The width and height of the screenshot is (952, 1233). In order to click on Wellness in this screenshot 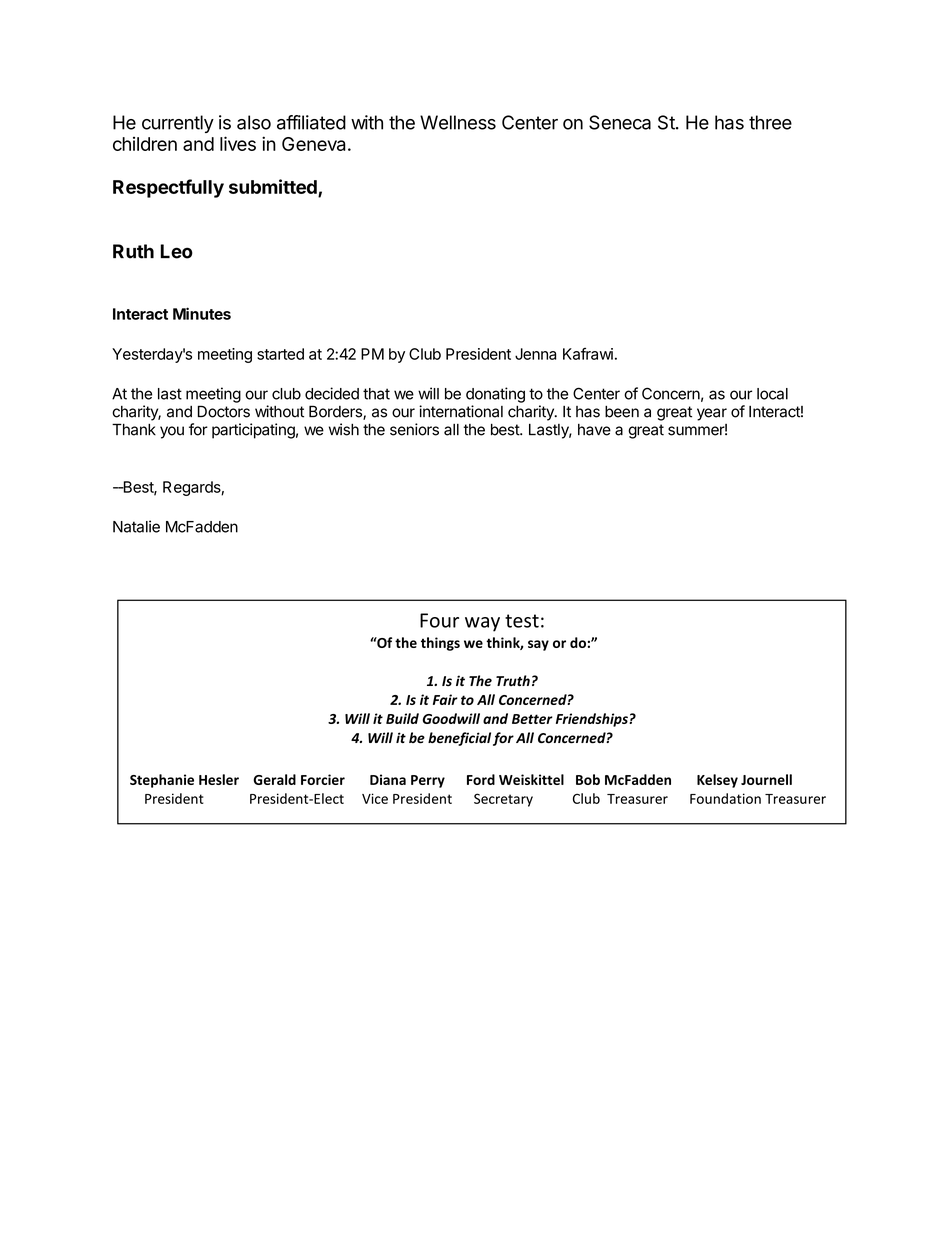, I will do `click(458, 122)`.
